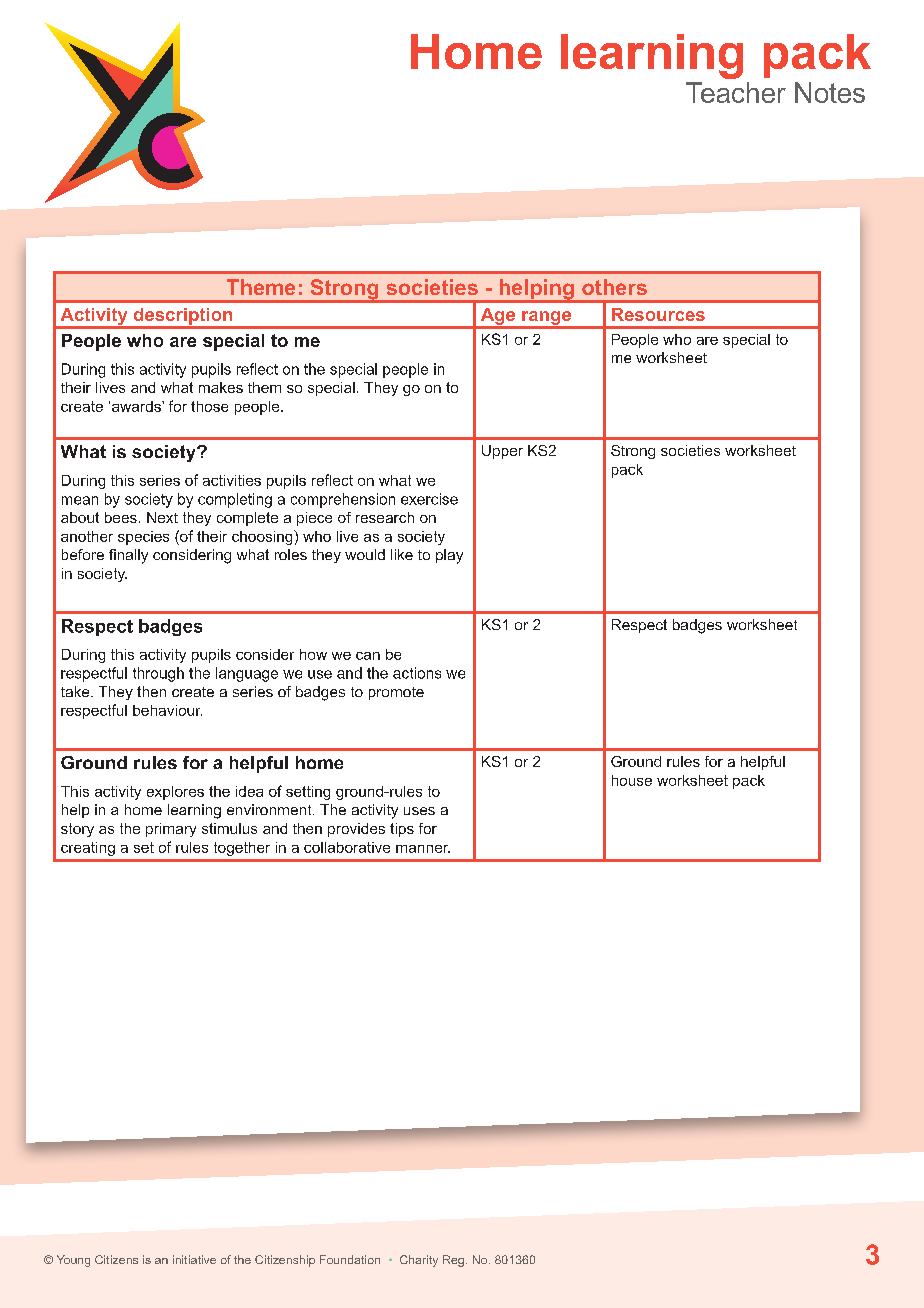 This screenshot has width=924, height=1308. What do you see at coordinates (736, 92) in the screenshot?
I see `Teacher` at bounding box center [736, 92].
